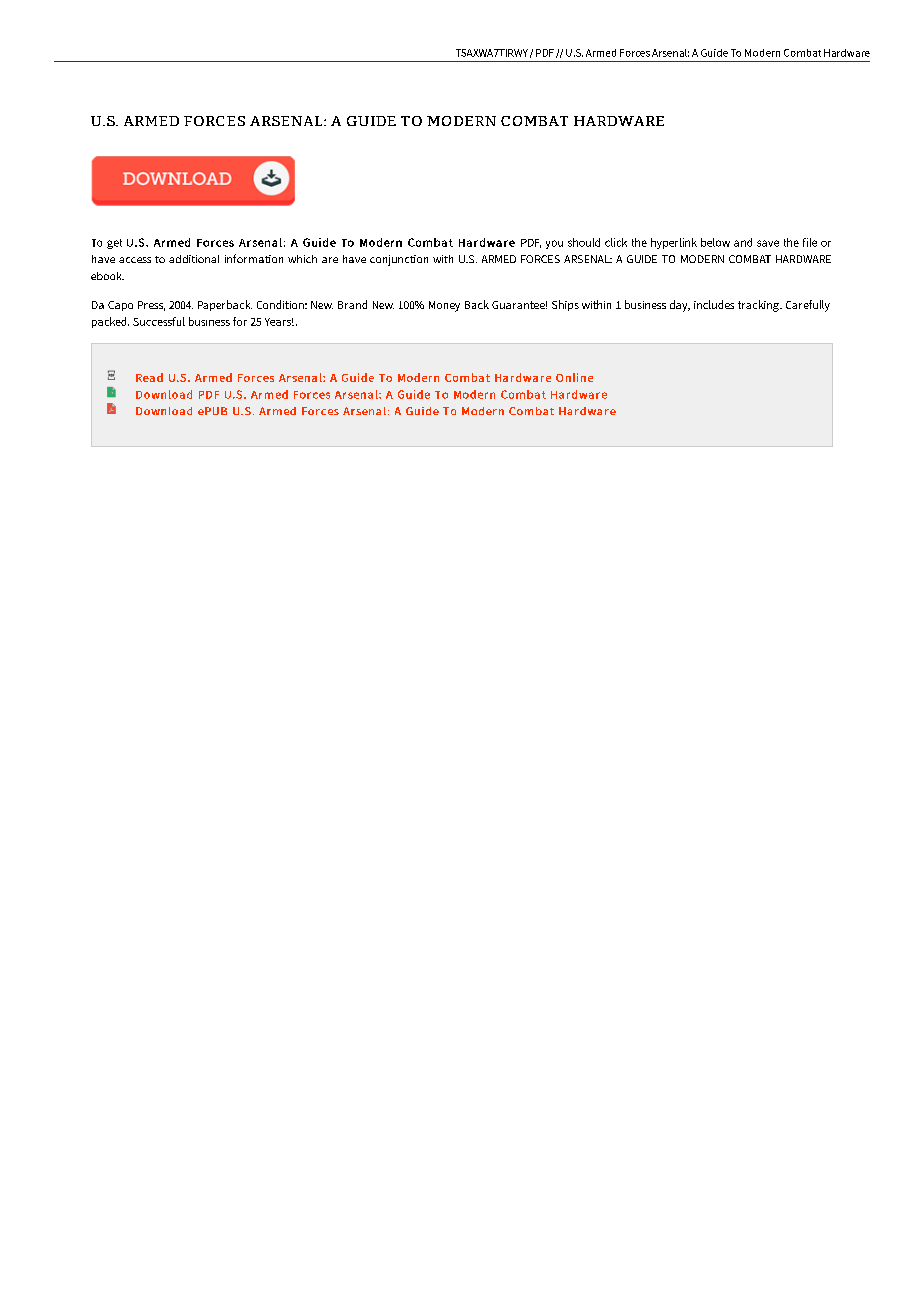 Image resolution: width=924 pixels, height=1308 pixels. I want to click on ebook, so click(107, 276).
